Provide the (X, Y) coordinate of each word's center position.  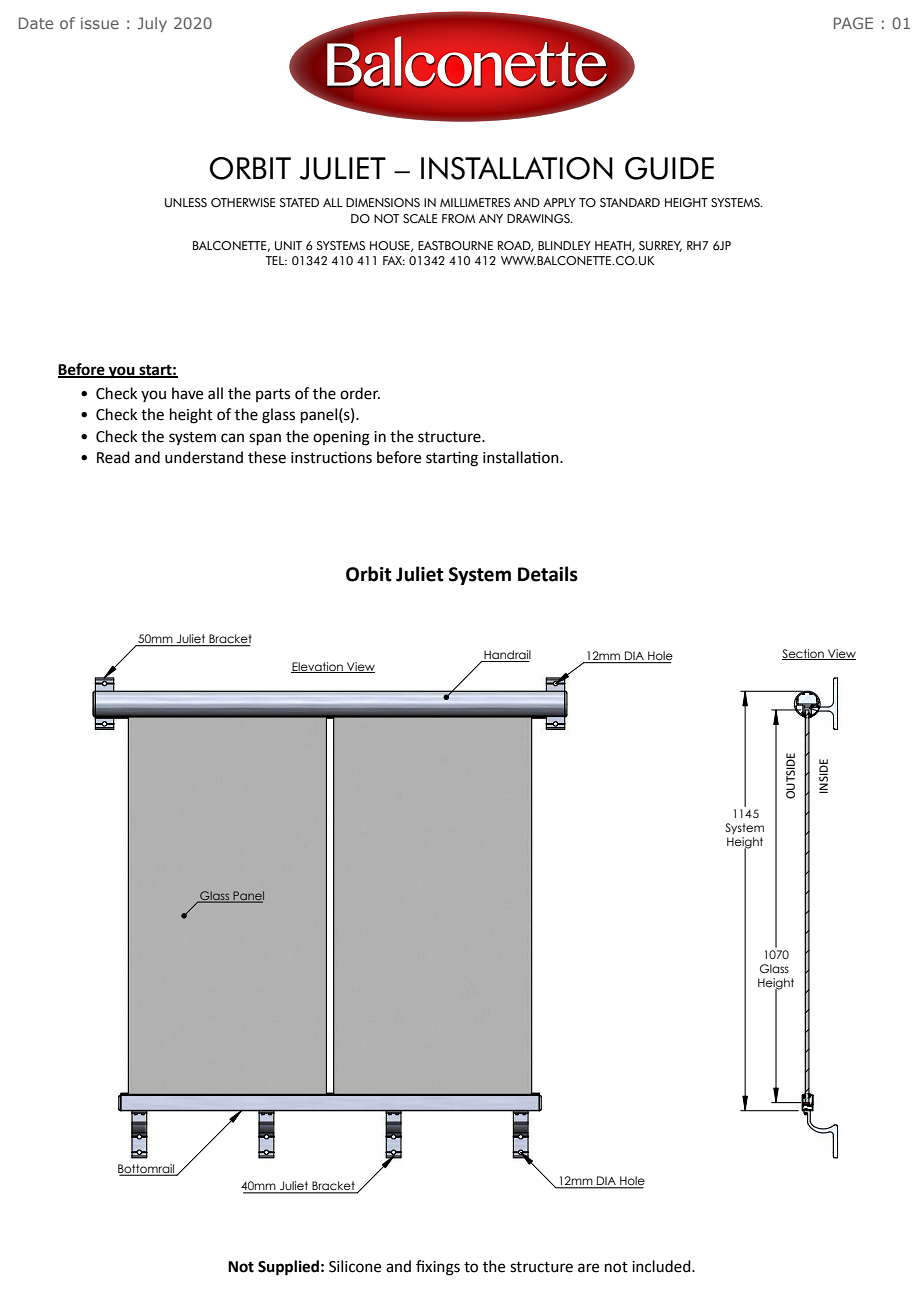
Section (804, 654)
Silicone (355, 1266)
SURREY (660, 246)
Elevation (318, 667)
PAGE (853, 23)
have (187, 393)
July (152, 24)
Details (548, 574)
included (662, 1266)
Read (113, 457)
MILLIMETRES (475, 202)
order (360, 393)
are (588, 1268)
